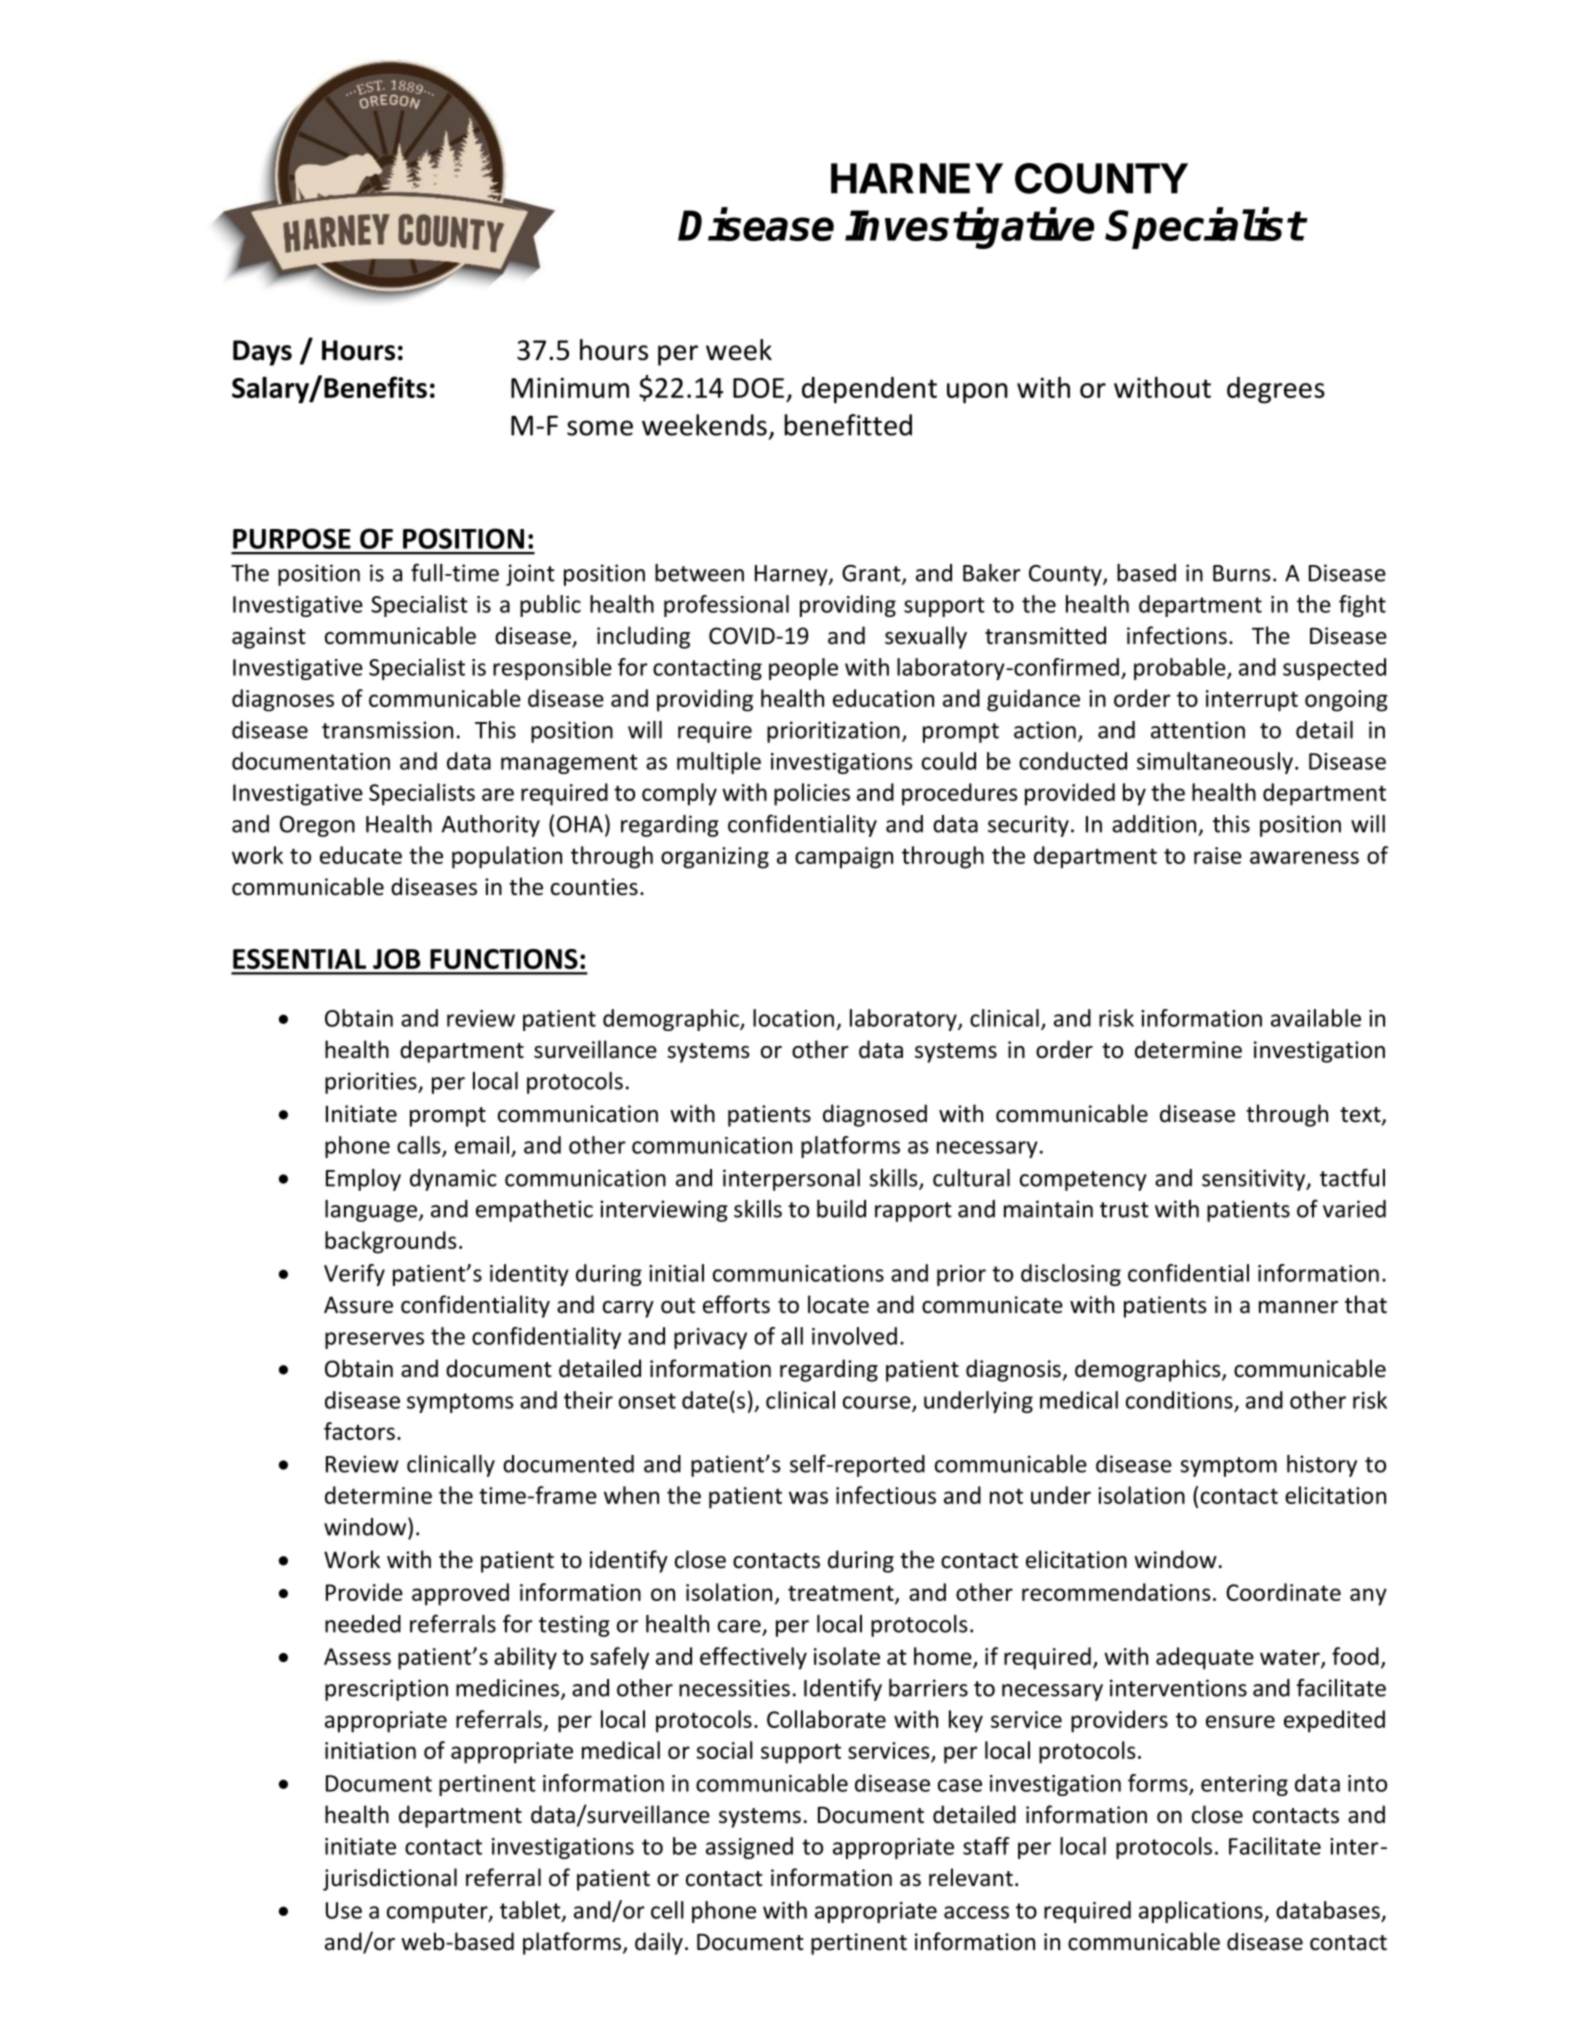 This screenshot has width=1573, height=2035. Describe the element at coordinates (262, 353) in the screenshot. I see `Days` at that location.
